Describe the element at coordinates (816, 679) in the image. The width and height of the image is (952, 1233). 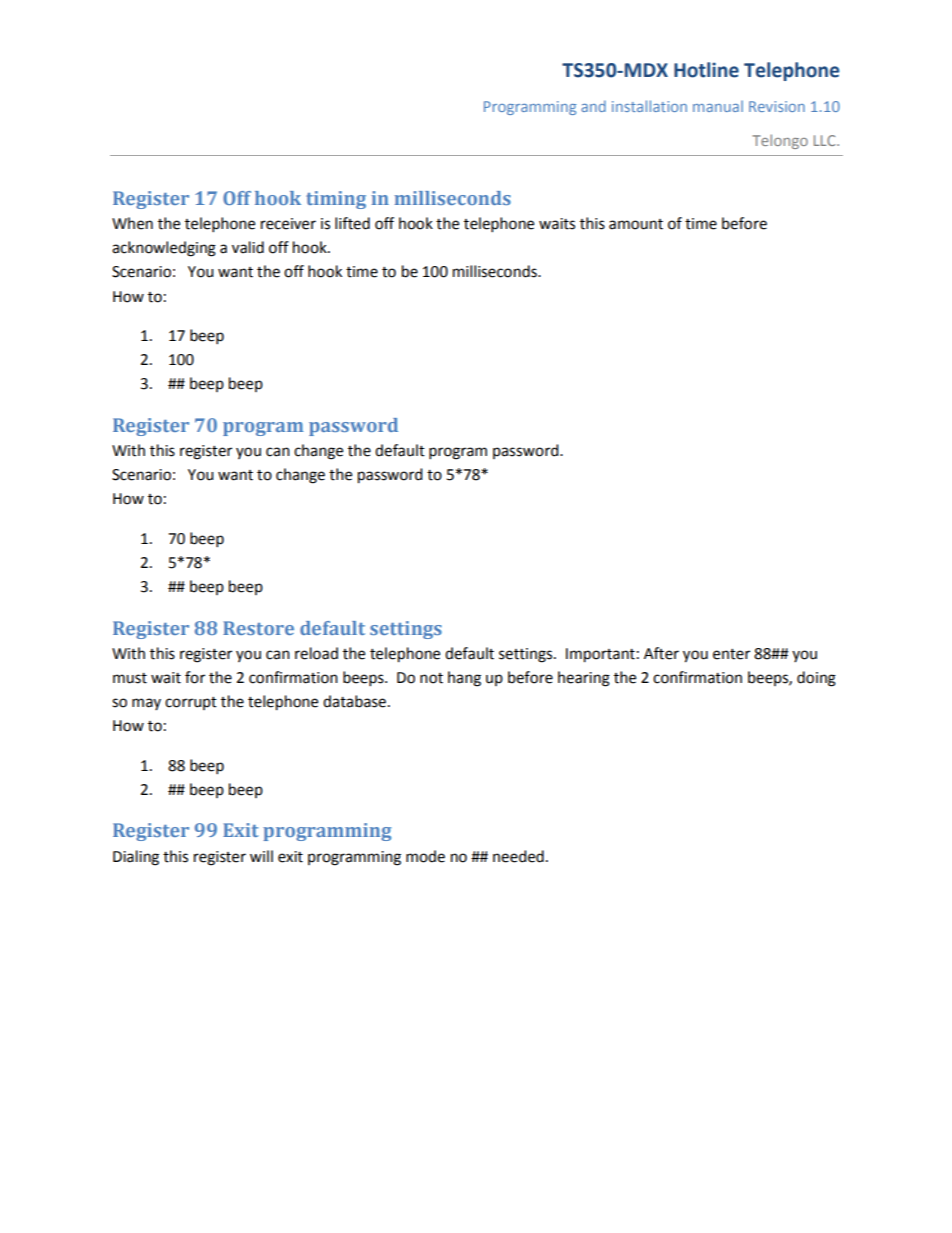
I see `doing` at that location.
